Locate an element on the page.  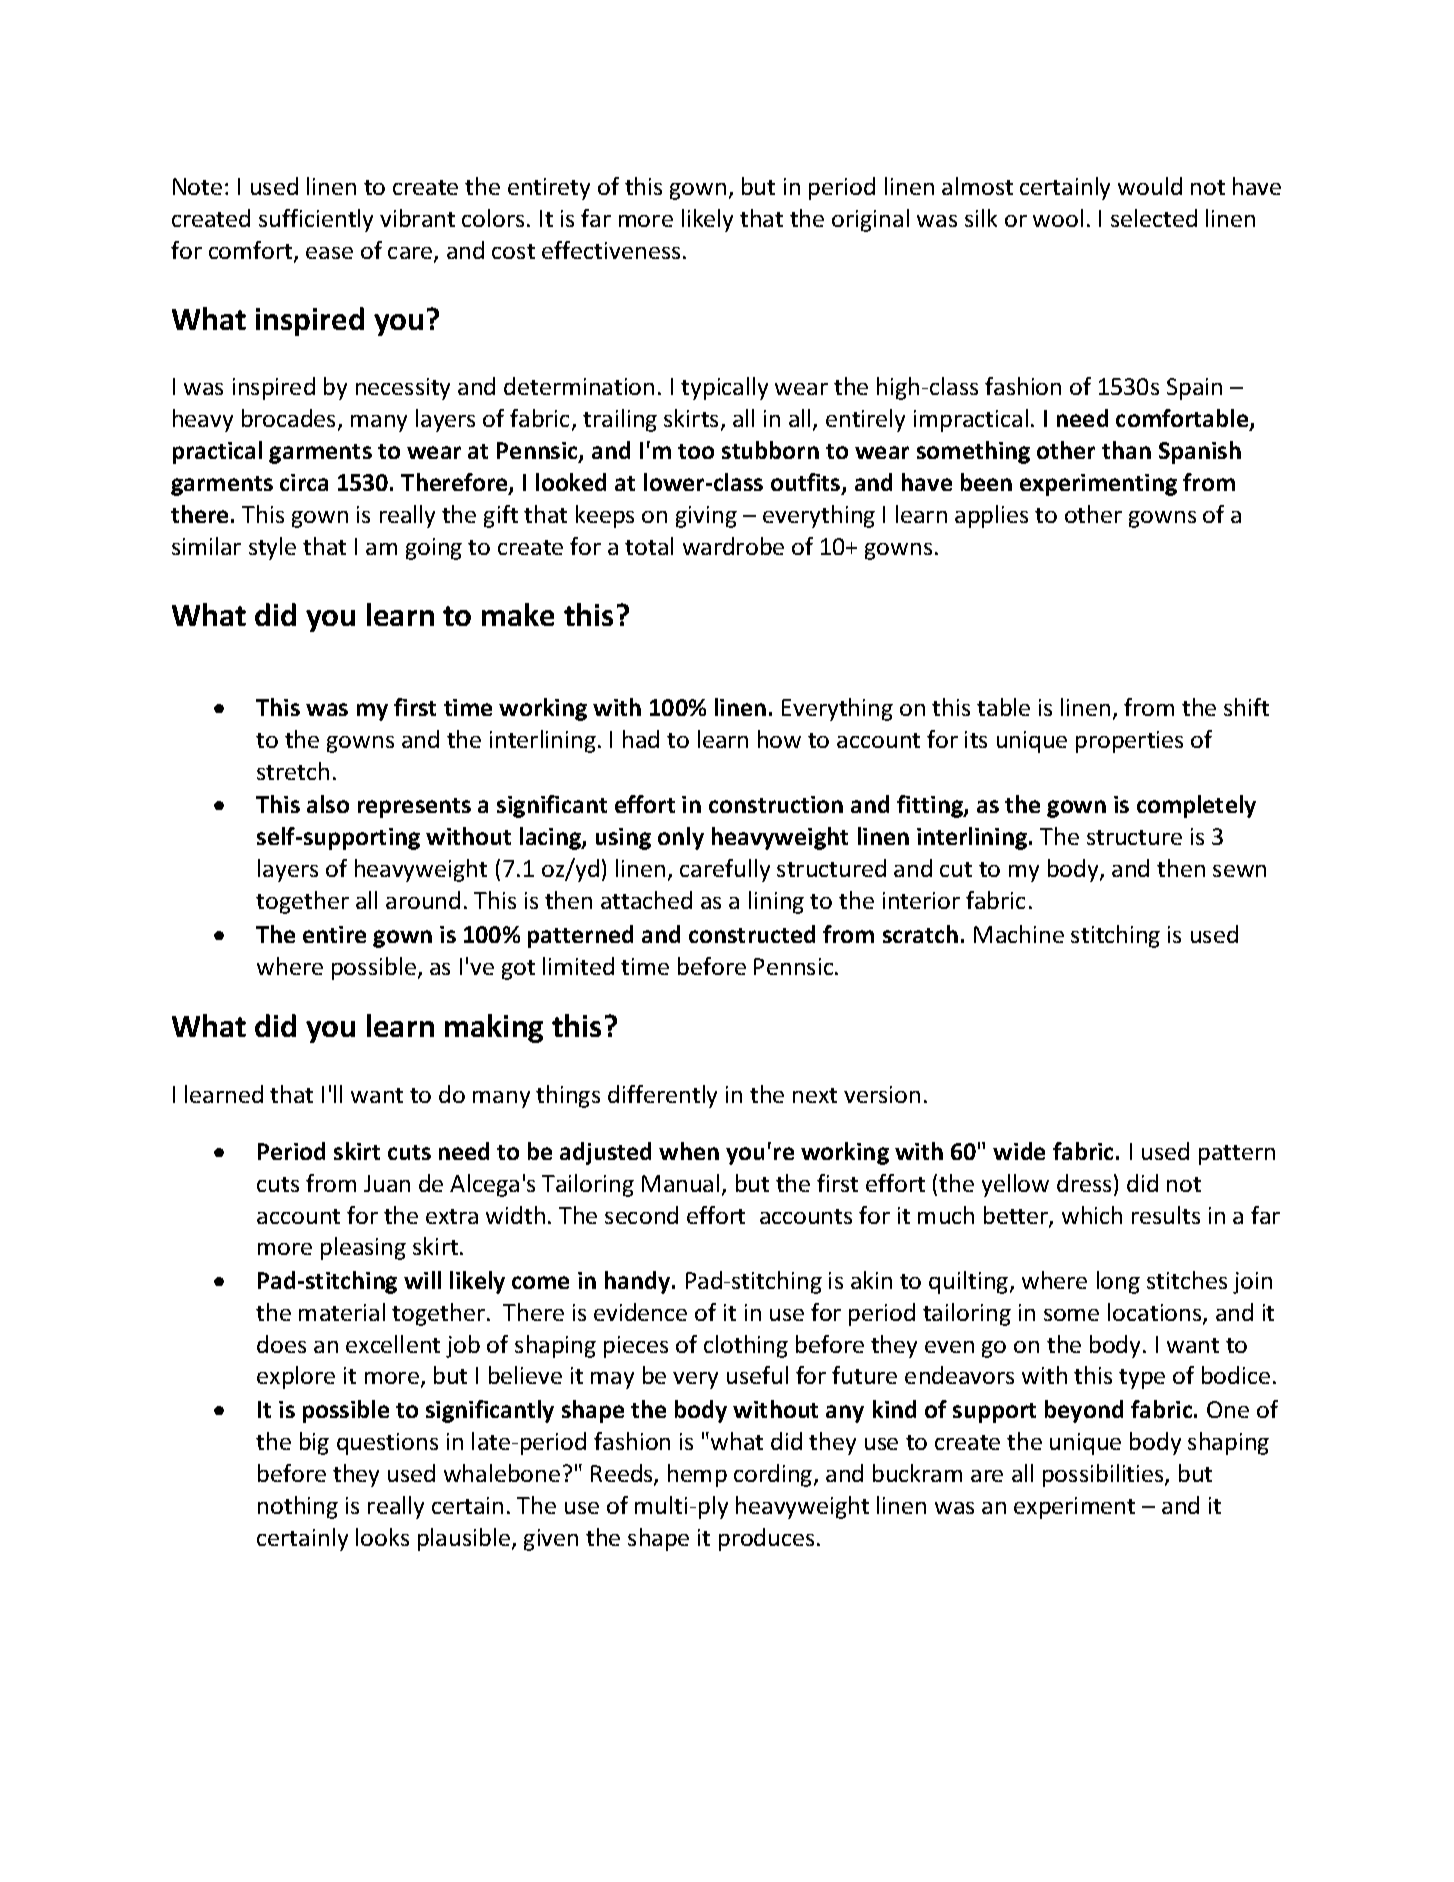
only is located at coordinates (681, 838).
